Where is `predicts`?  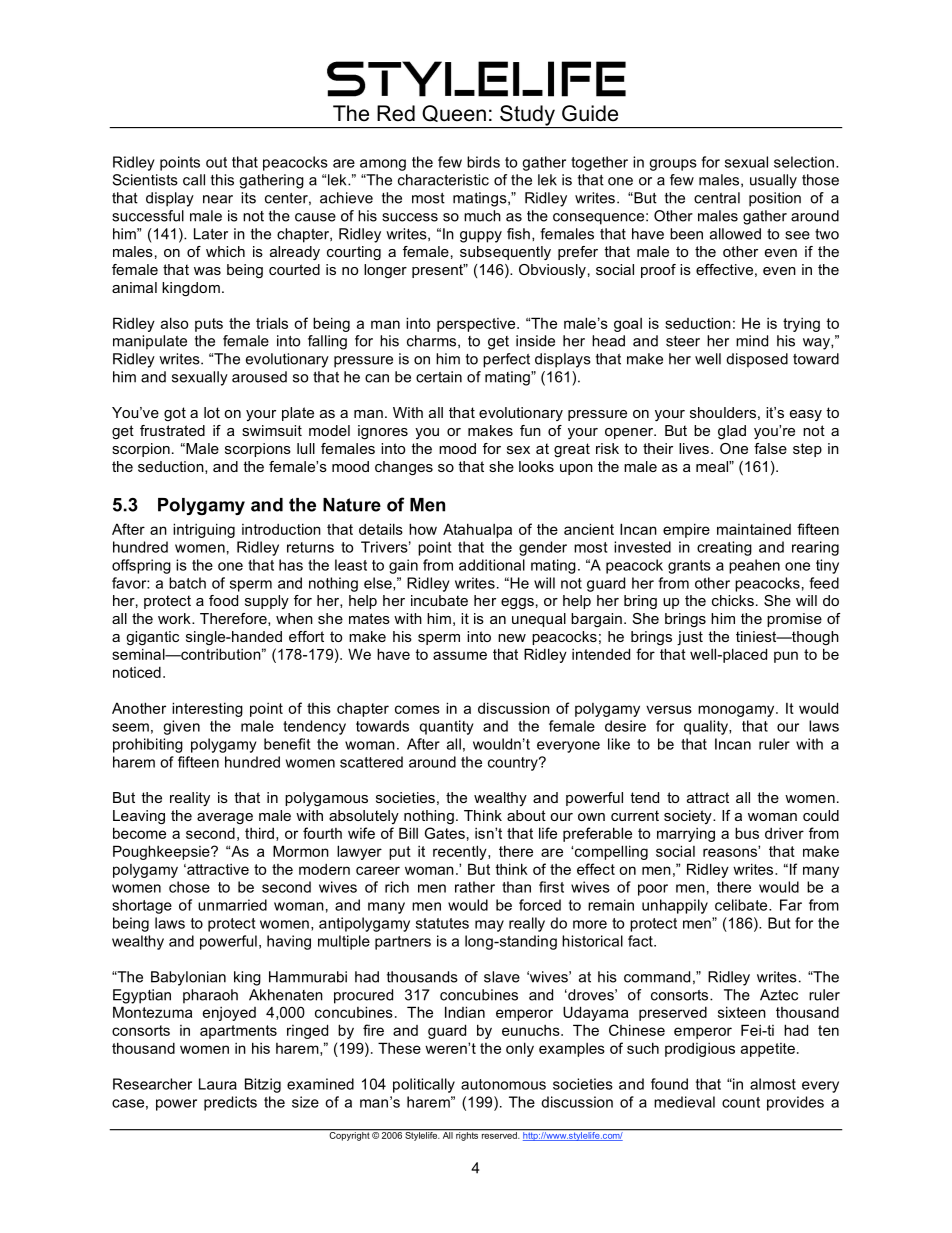 predicts is located at coordinates (230, 1103).
